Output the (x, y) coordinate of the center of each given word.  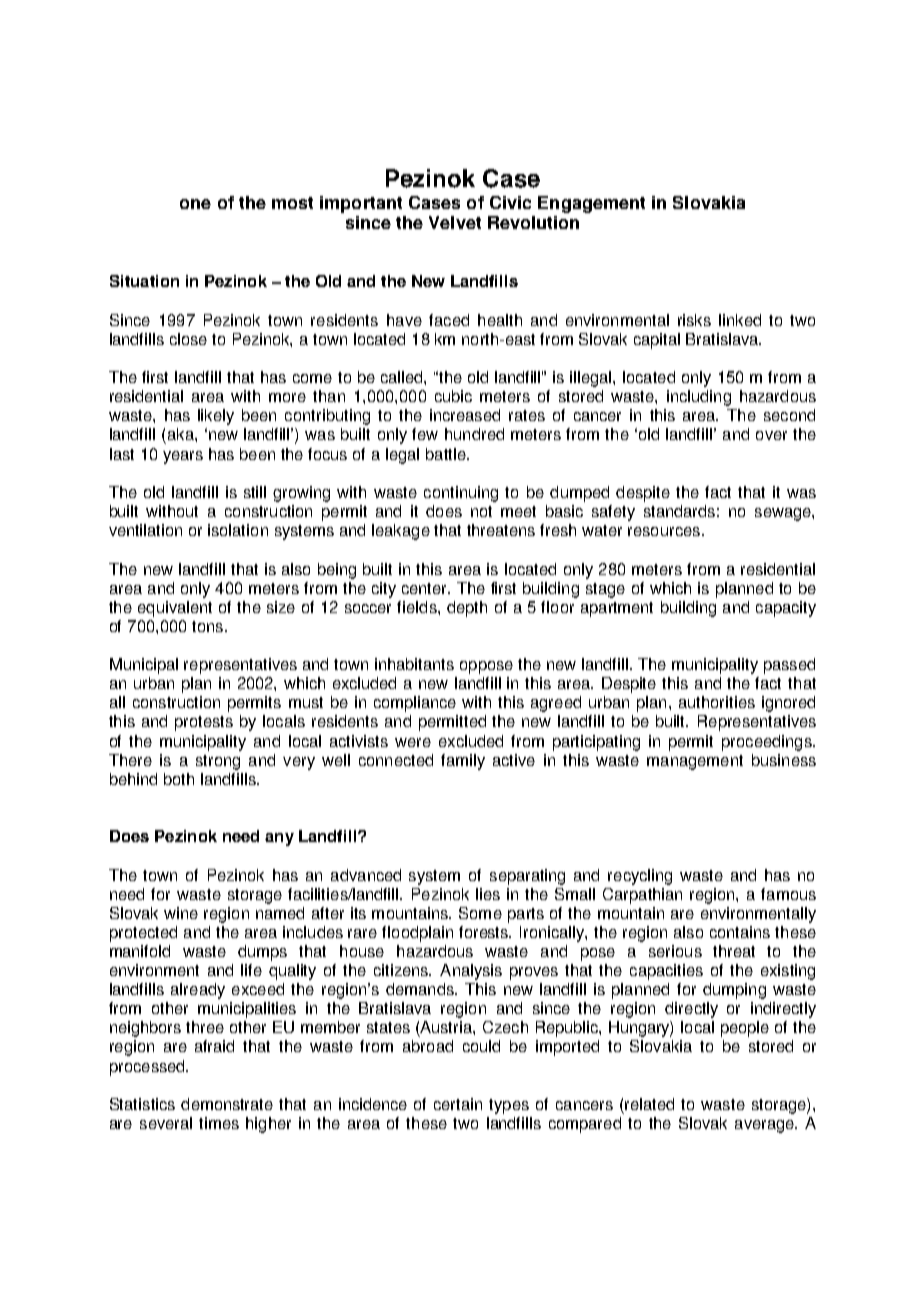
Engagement (591, 204)
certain (458, 1104)
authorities (717, 702)
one (195, 204)
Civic (510, 202)
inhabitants (414, 664)
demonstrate (227, 1104)
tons (207, 626)
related (649, 1104)
